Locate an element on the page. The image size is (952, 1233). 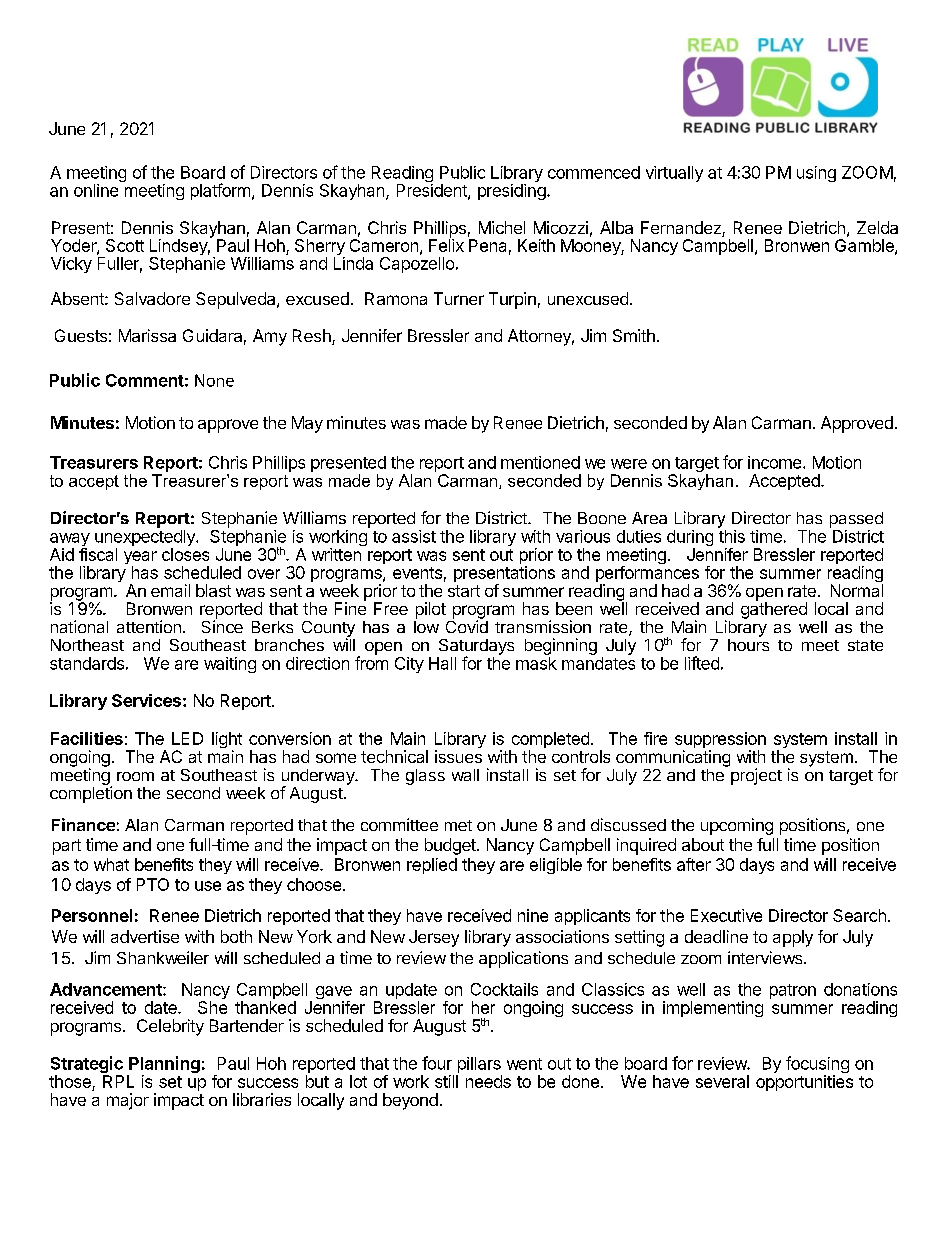
Zelda is located at coordinates (877, 227).
